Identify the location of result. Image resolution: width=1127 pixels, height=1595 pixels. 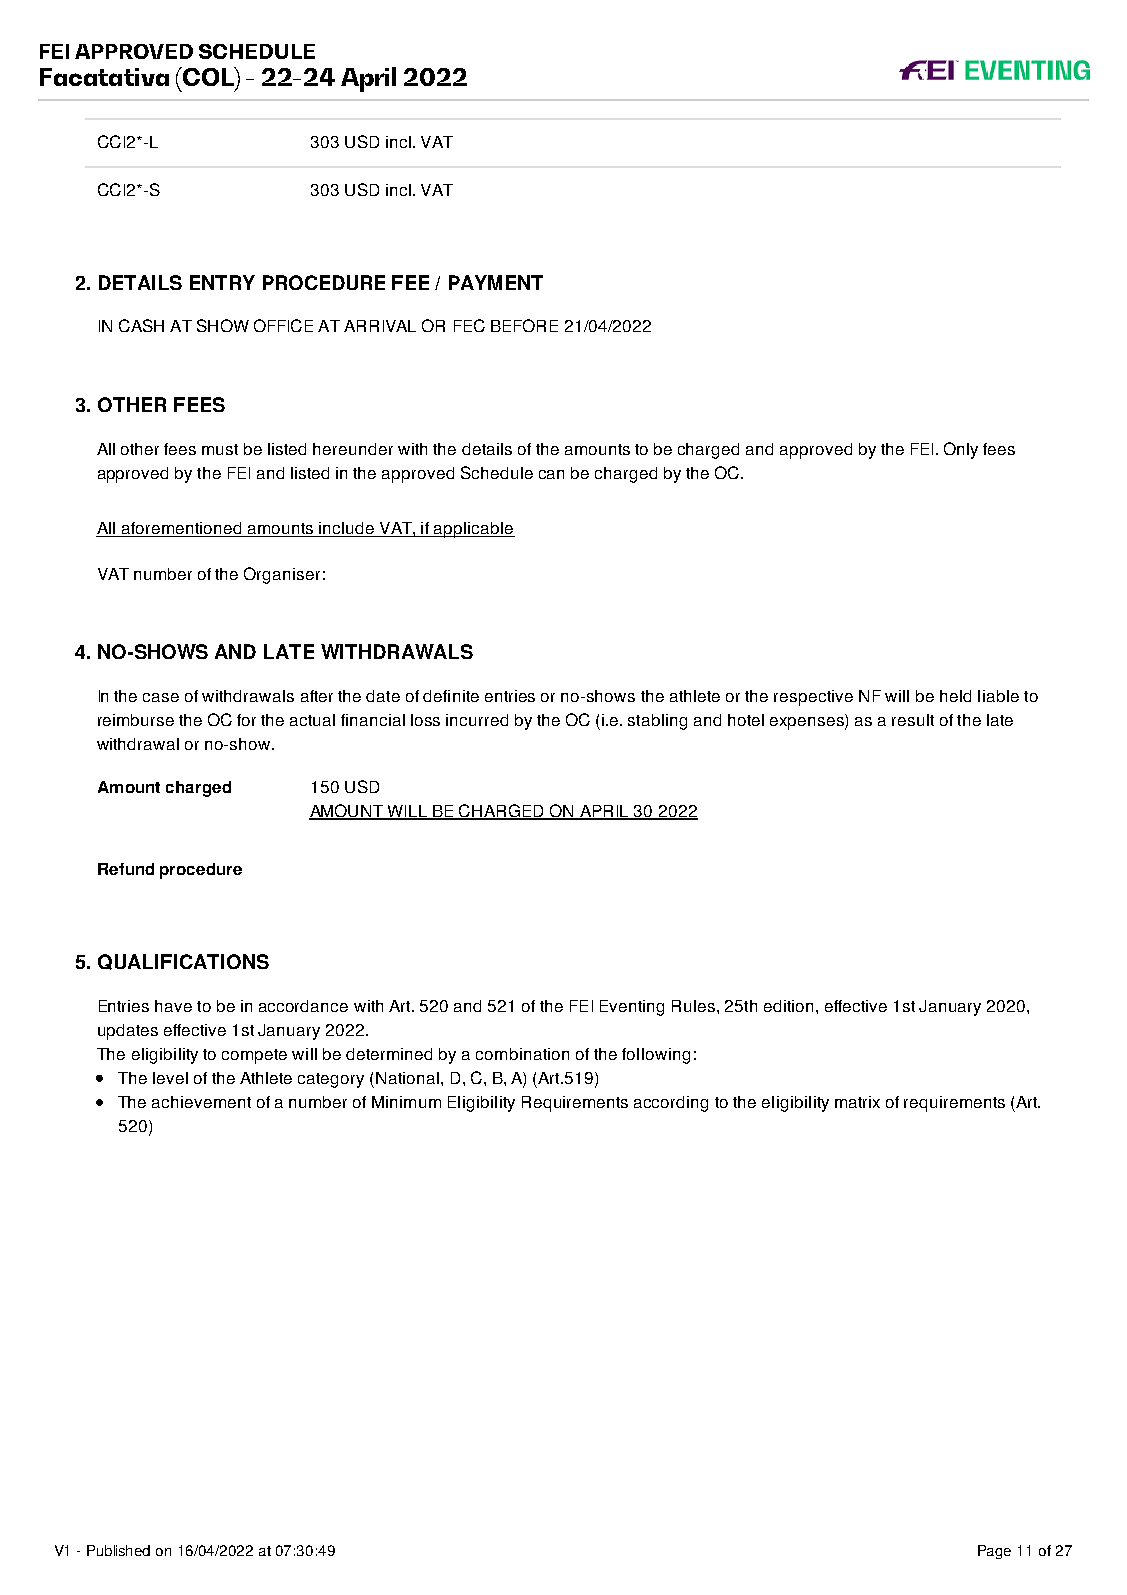
(913, 720).
